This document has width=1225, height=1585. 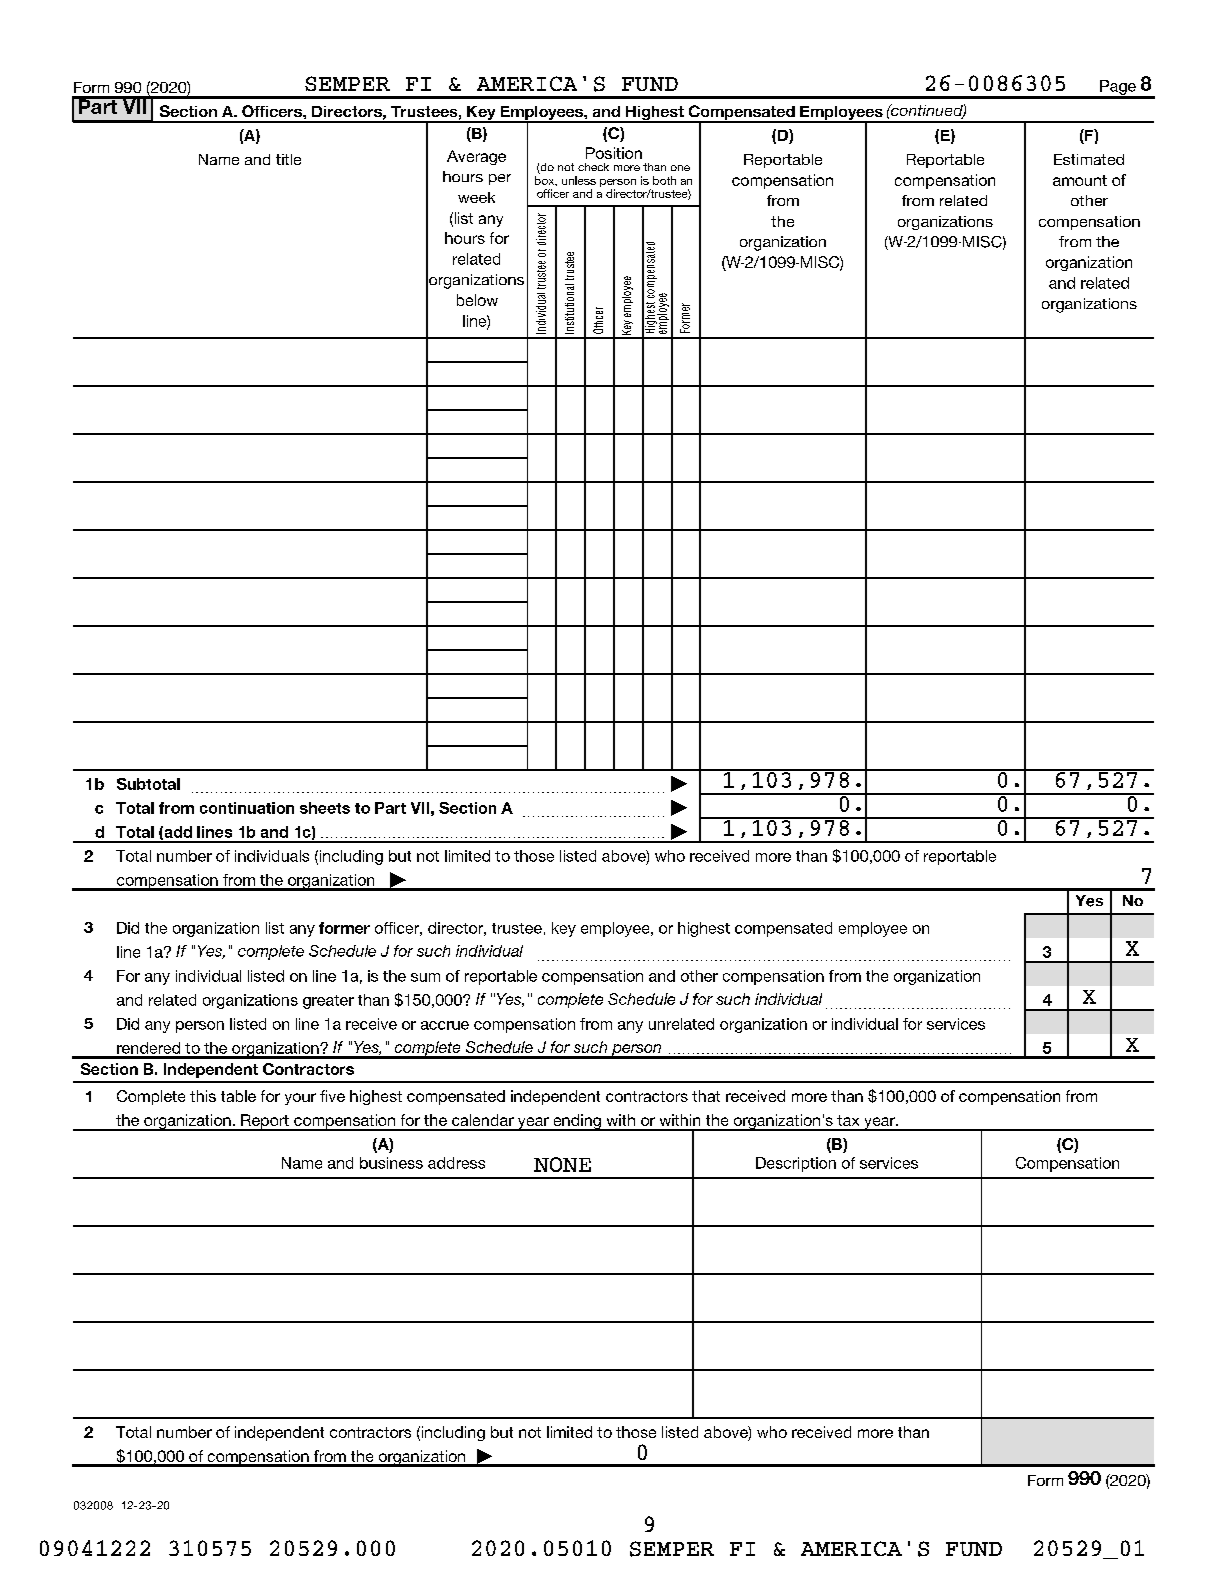 What do you see at coordinates (577, 1122) in the document?
I see `ending` at bounding box center [577, 1122].
